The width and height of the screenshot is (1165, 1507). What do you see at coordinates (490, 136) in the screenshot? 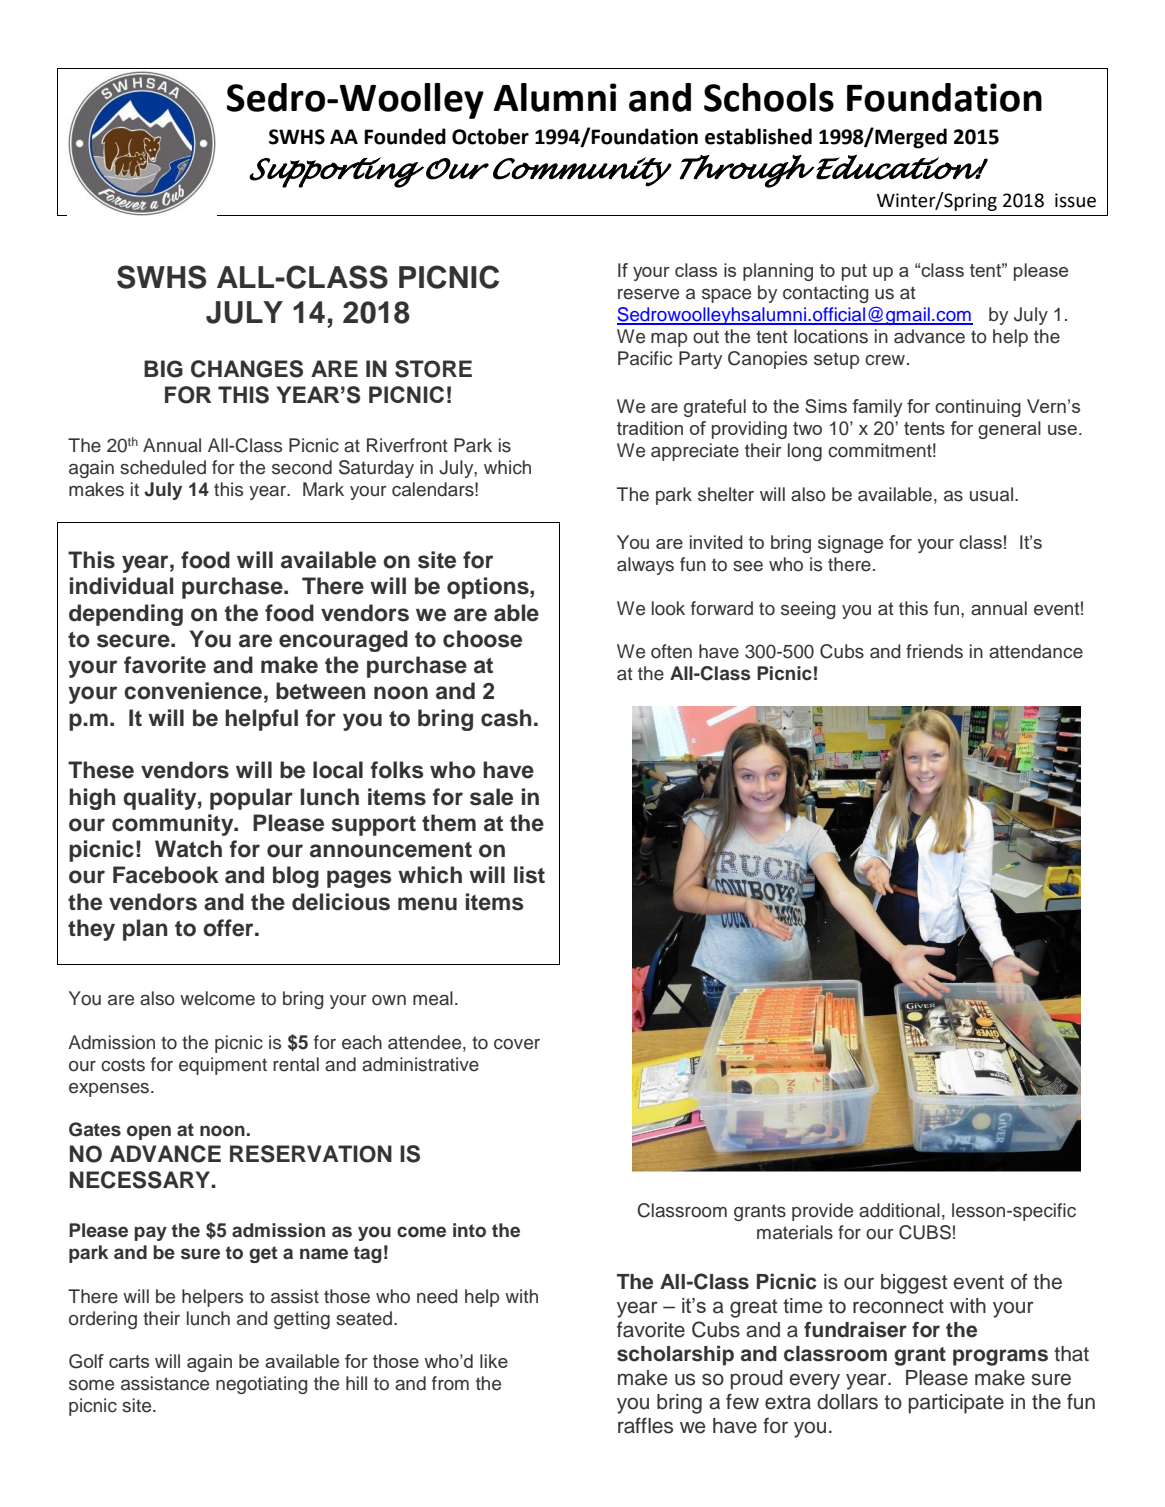
I see `October` at bounding box center [490, 136].
